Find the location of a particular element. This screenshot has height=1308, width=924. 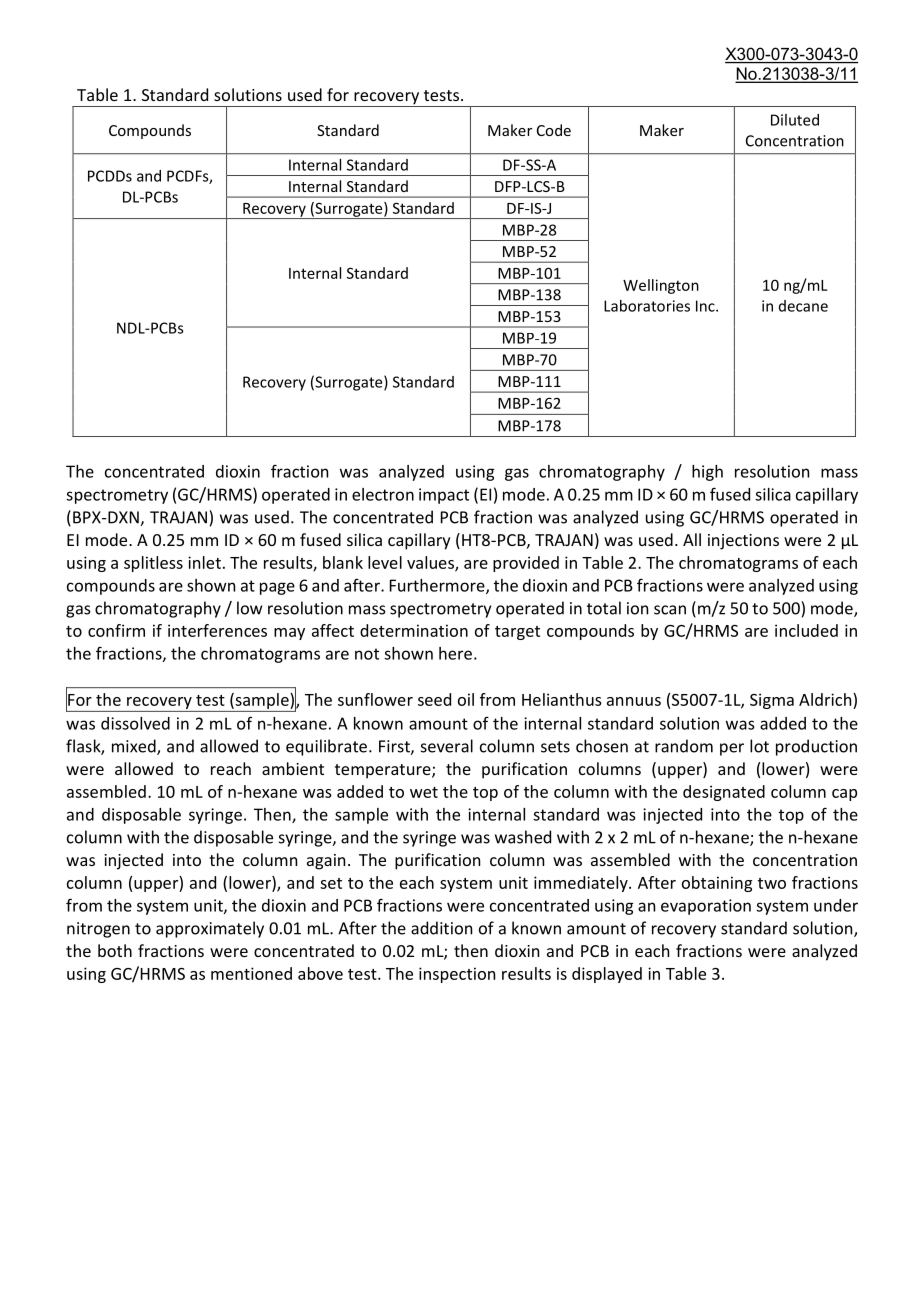

approximately is located at coordinates (210, 929).
